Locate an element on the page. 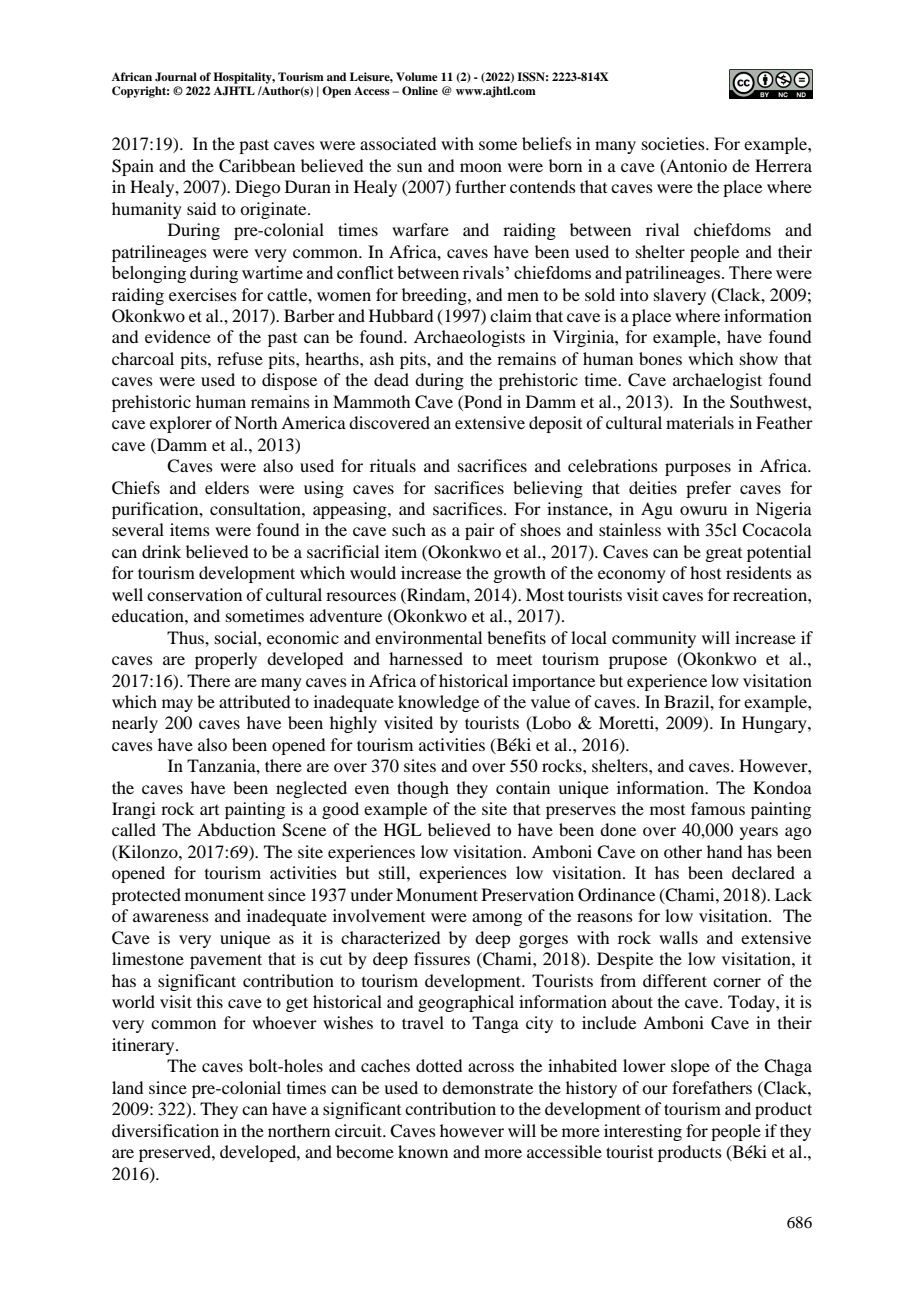  diversification is located at coordinates (165, 1130).
